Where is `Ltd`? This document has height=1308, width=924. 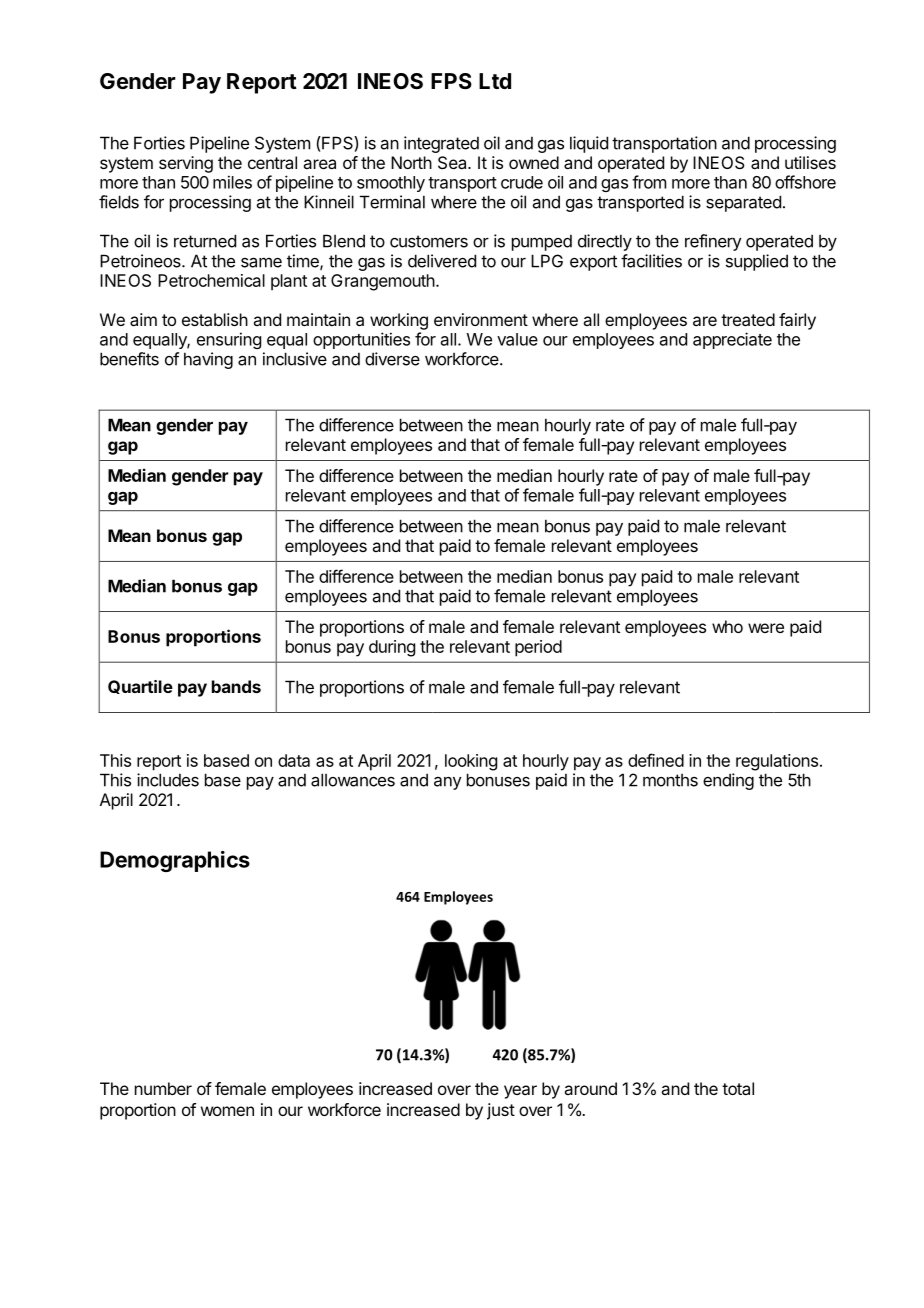
Ltd is located at coordinates (495, 81).
